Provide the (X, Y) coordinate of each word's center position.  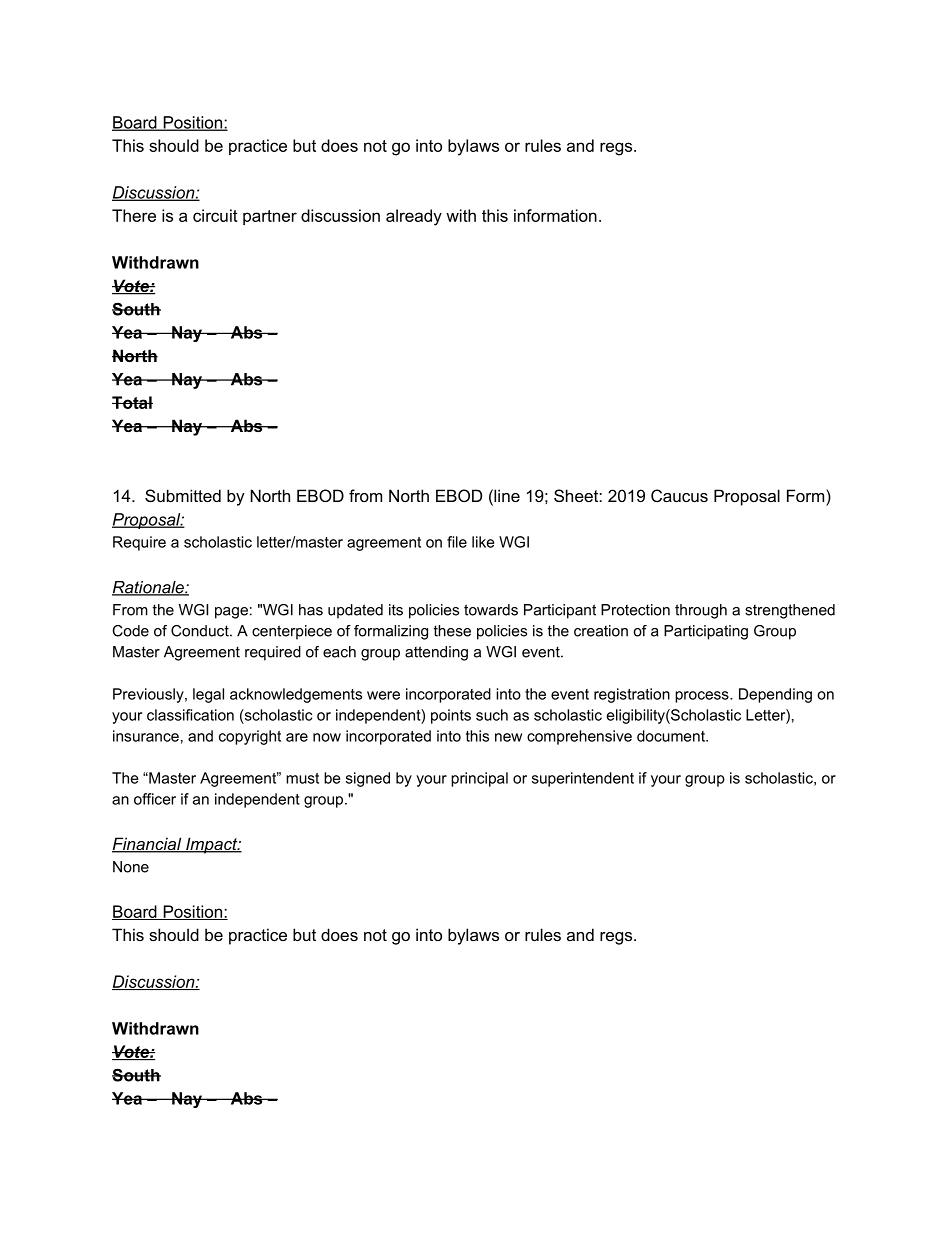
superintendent (583, 779)
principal (479, 779)
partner (270, 217)
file (457, 542)
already (414, 217)
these (452, 631)
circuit (215, 215)
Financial (148, 845)
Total (132, 402)
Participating (706, 632)
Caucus (679, 495)
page (231, 613)
